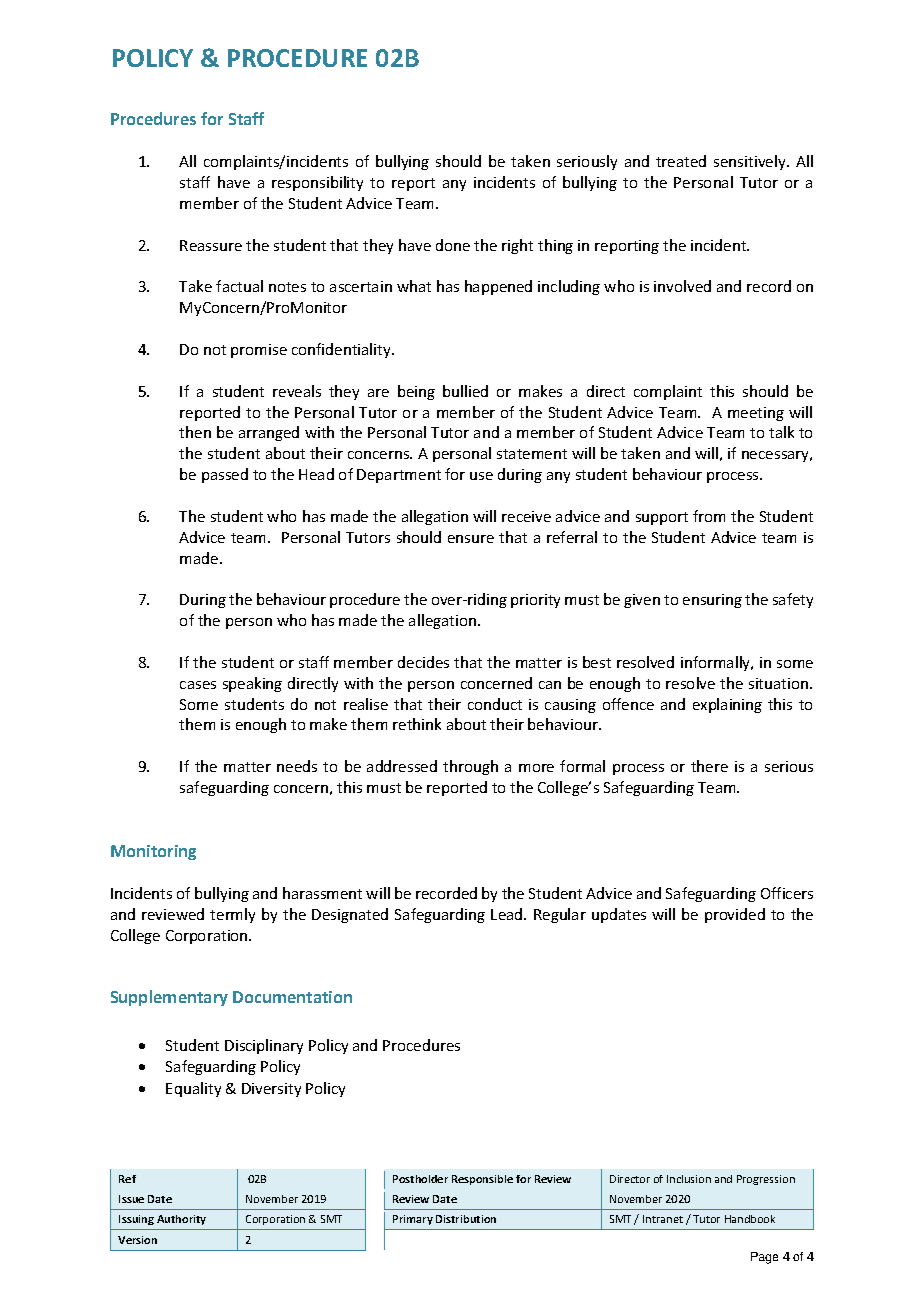 The image size is (924, 1308). What do you see at coordinates (225, 475) in the screenshot?
I see `passed` at bounding box center [225, 475].
